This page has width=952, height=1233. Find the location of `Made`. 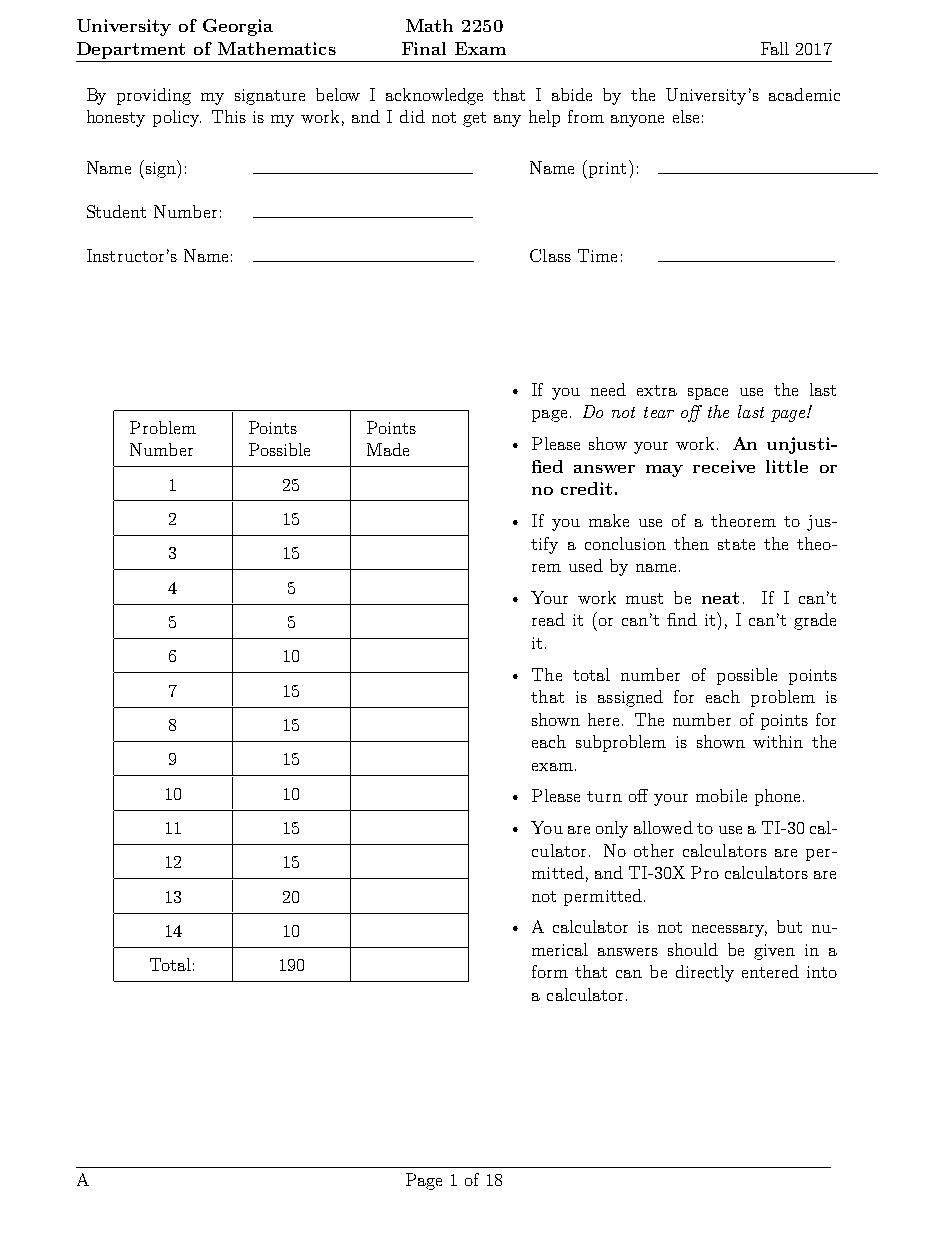

Made is located at coordinates (388, 449).
